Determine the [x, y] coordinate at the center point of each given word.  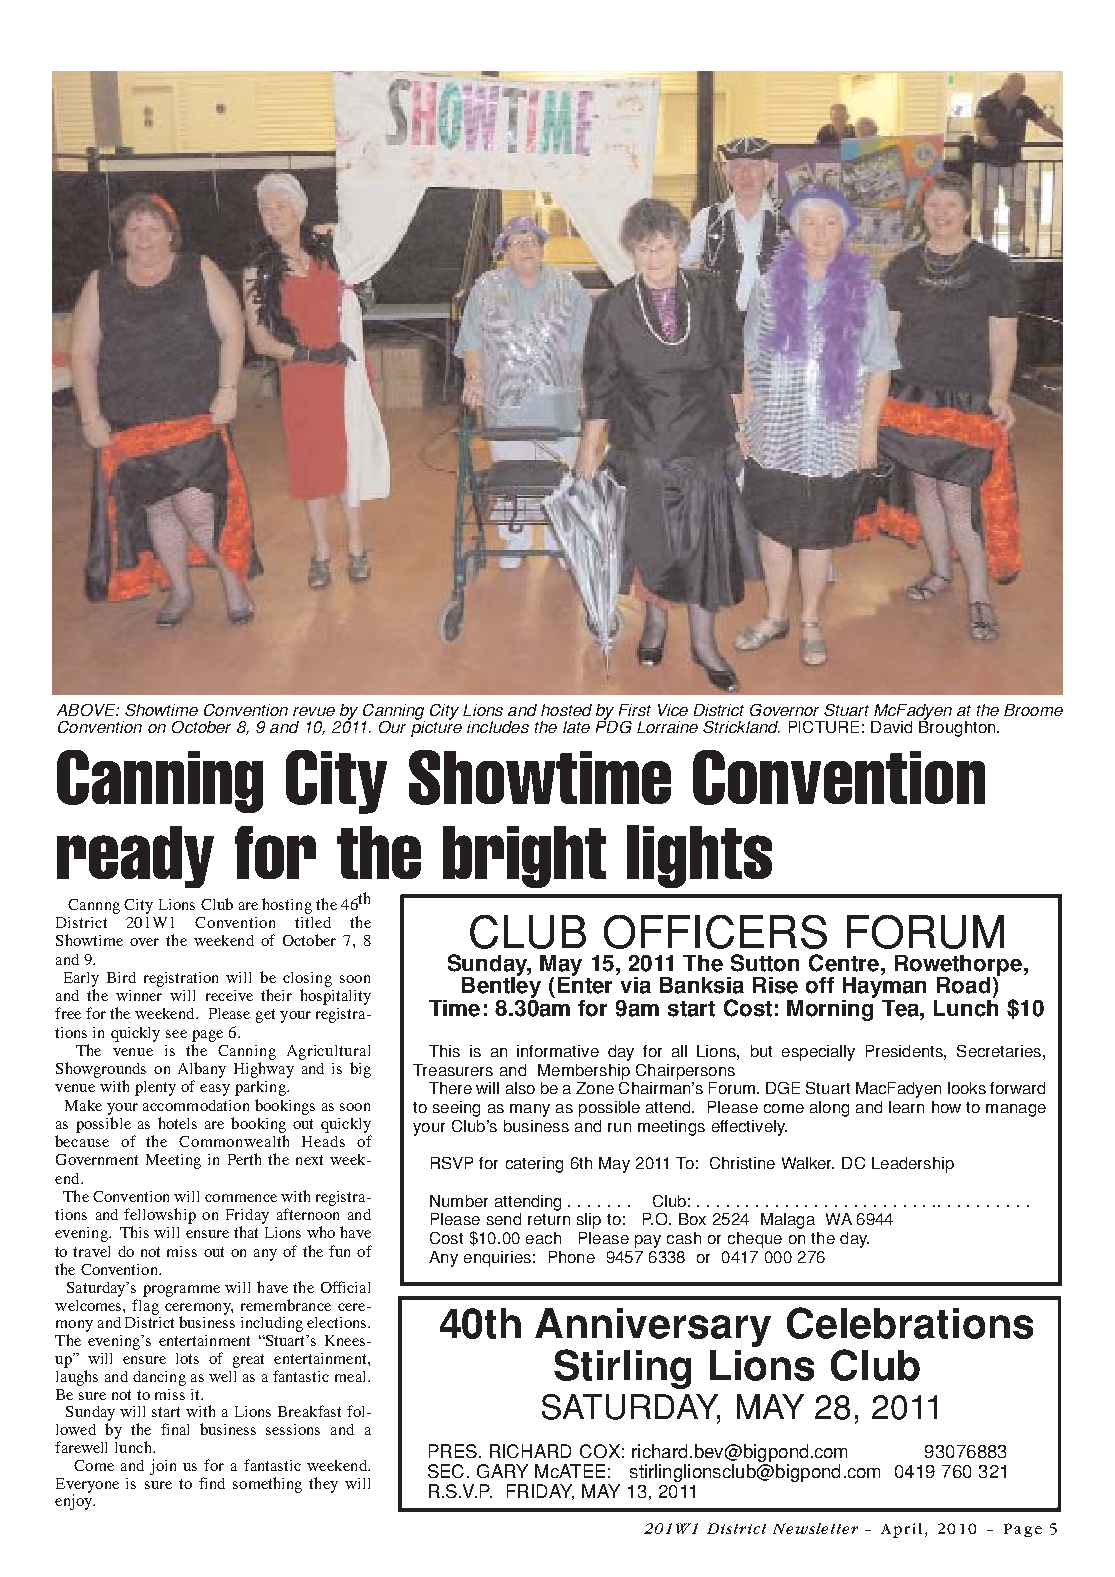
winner [139, 995]
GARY [502, 1471]
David [891, 727]
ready [135, 857]
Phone [572, 1257]
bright [524, 857]
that [246, 1232]
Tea [901, 1008]
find [212, 1483]
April [901, 1530]
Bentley [501, 987]
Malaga [788, 1221]
